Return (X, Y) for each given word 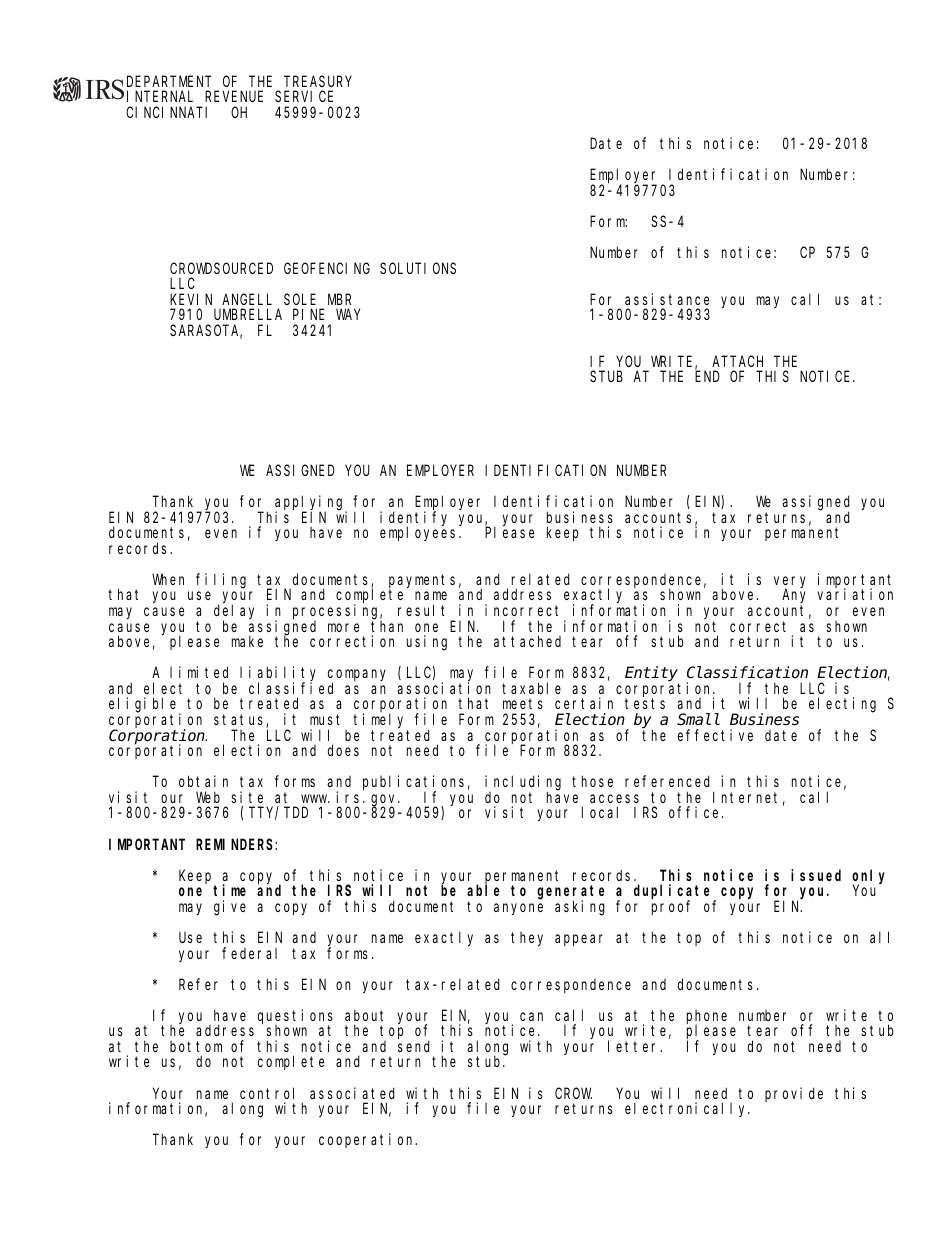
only (868, 877)
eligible (145, 706)
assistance (667, 299)
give (230, 908)
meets (523, 704)
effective (715, 735)
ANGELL (247, 299)
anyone (518, 909)
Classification (747, 672)
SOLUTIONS (418, 268)
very (790, 583)
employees (420, 533)
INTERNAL (160, 97)
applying (311, 503)
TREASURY (318, 81)
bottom (196, 1046)
